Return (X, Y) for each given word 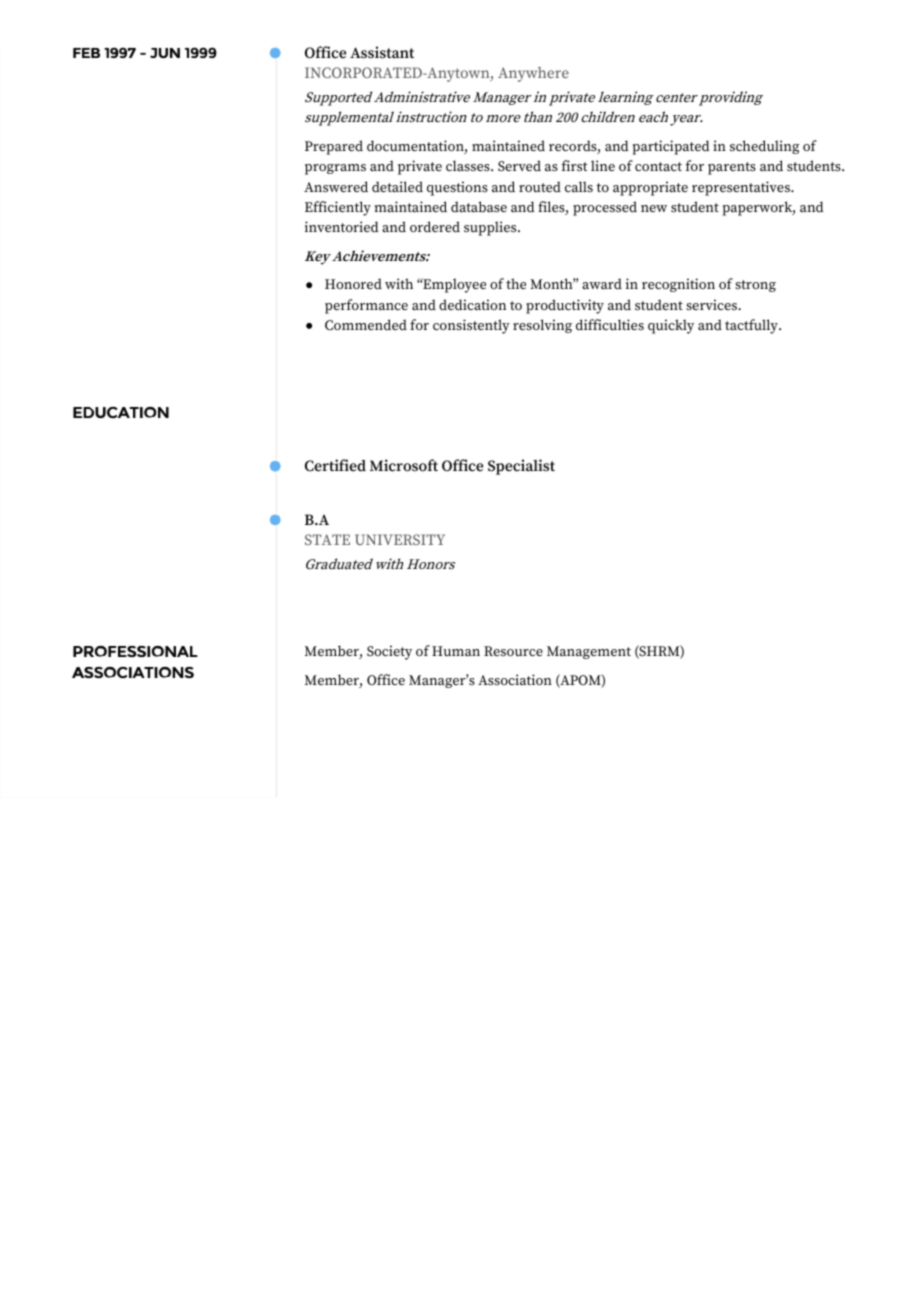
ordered (435, 227)
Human (456, 651)
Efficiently (338, 208)
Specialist (521, 467)
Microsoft (404, 465)
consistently (471, 326)
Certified (335, 465)
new (654, 208)
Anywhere (533, 74)
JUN (165, 53)
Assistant (382, 52)
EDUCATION (121, 412)
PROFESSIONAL (135, 651)
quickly (671, 326)
